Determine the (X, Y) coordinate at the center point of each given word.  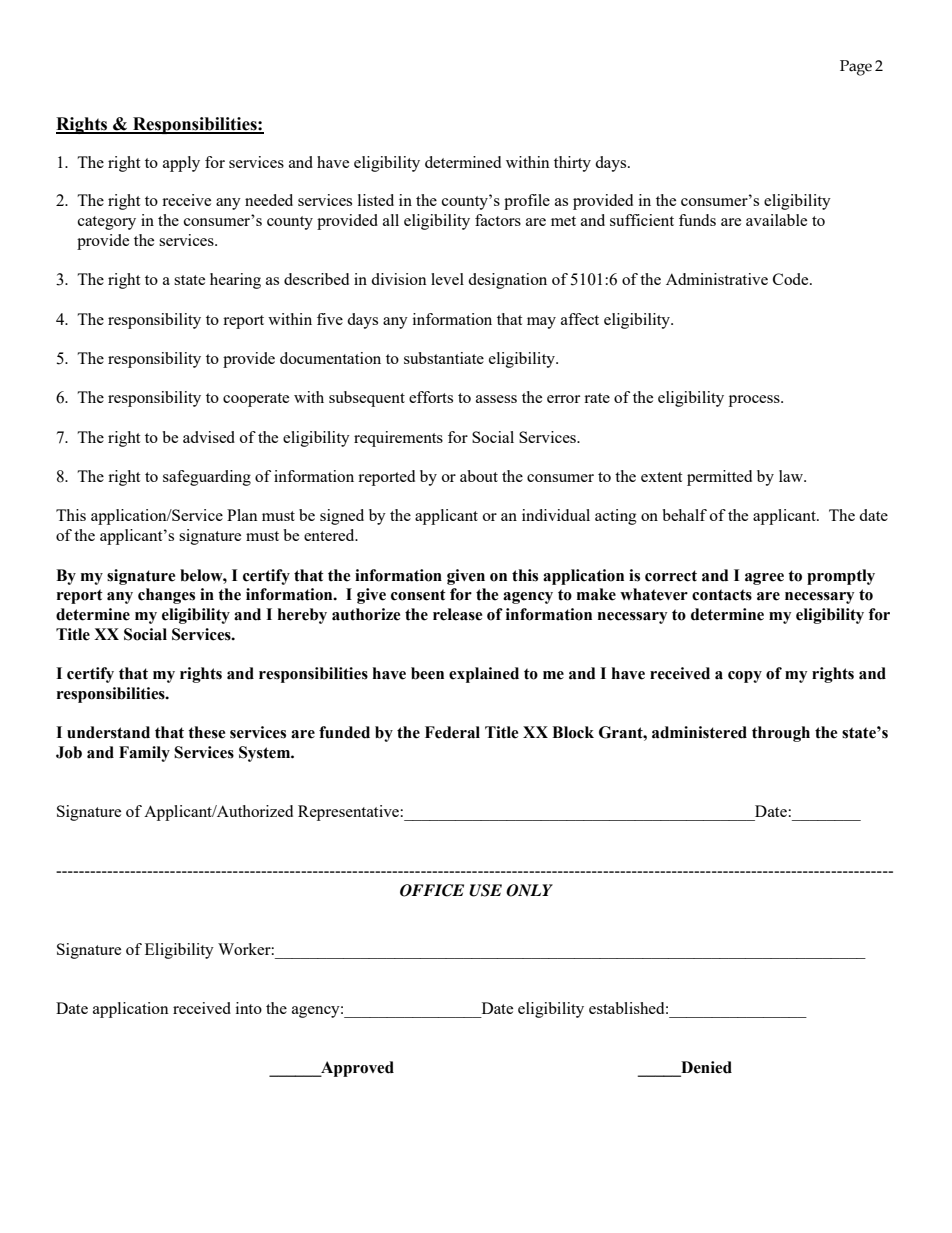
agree (764, 579)
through (781, 734)
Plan (242, 515)
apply (181, 164)
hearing (235, 281)
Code (792, 279)
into (249, 1008)
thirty (572, 164)
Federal (452, 732)
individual (556, 515)
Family (144, 754)
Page (856, 68)
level (447, 279)
